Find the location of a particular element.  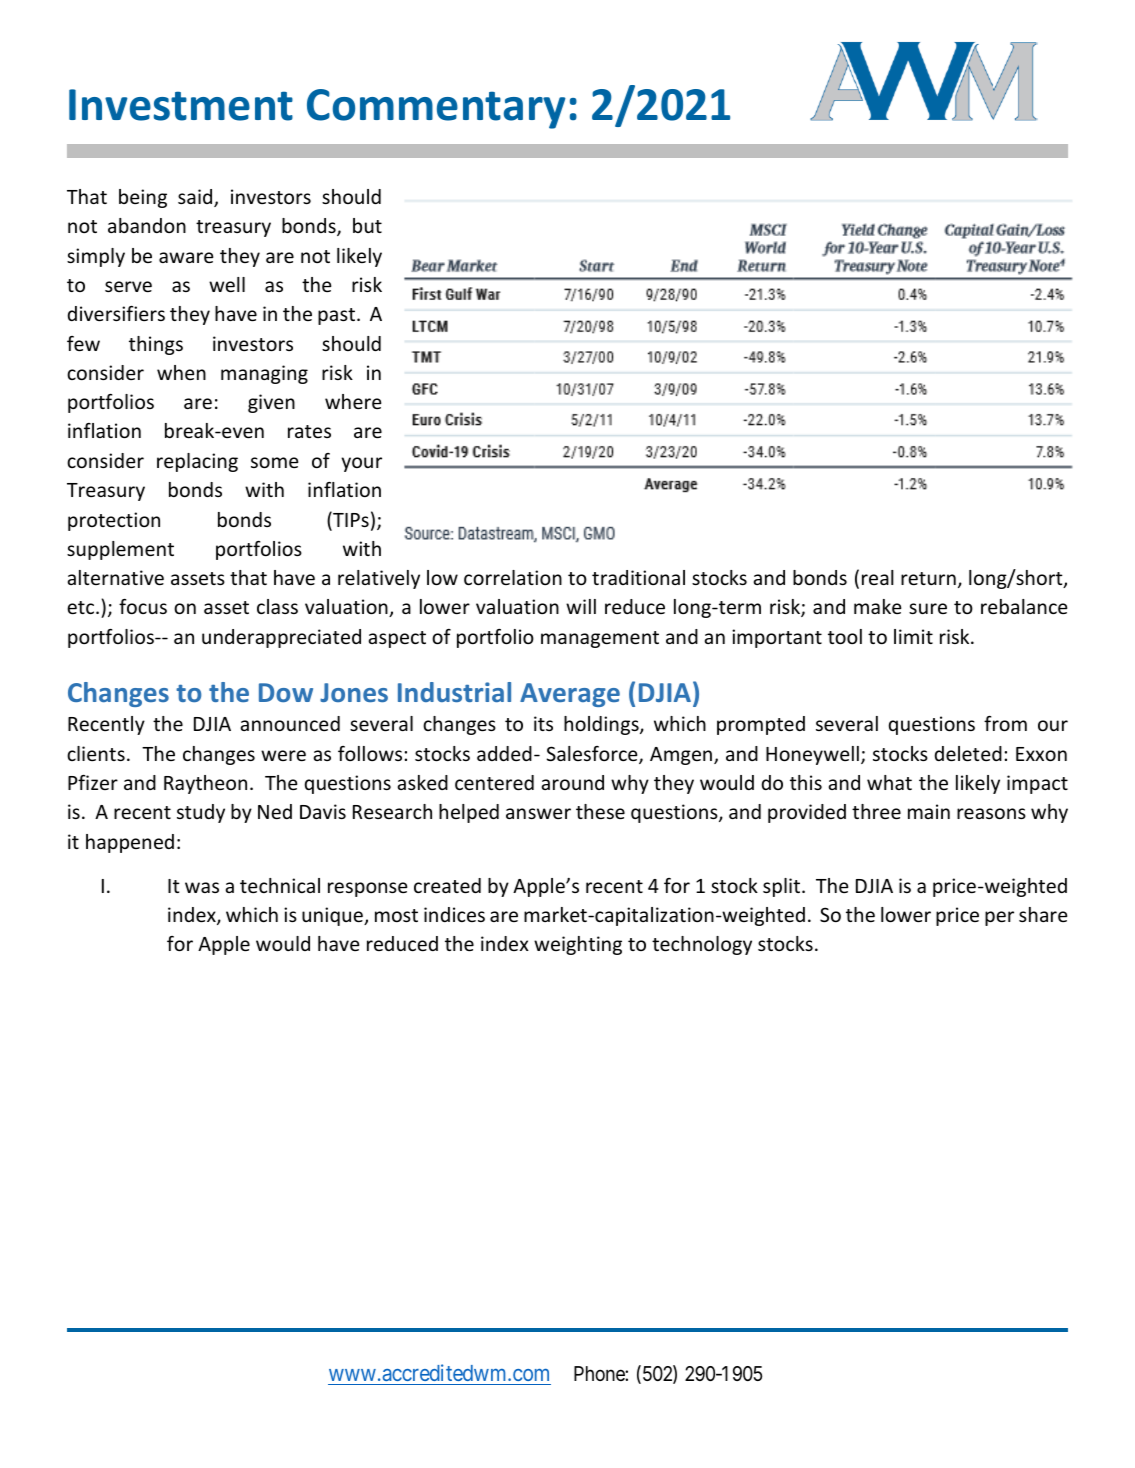

weighting is located at coordinates (578, 945).
